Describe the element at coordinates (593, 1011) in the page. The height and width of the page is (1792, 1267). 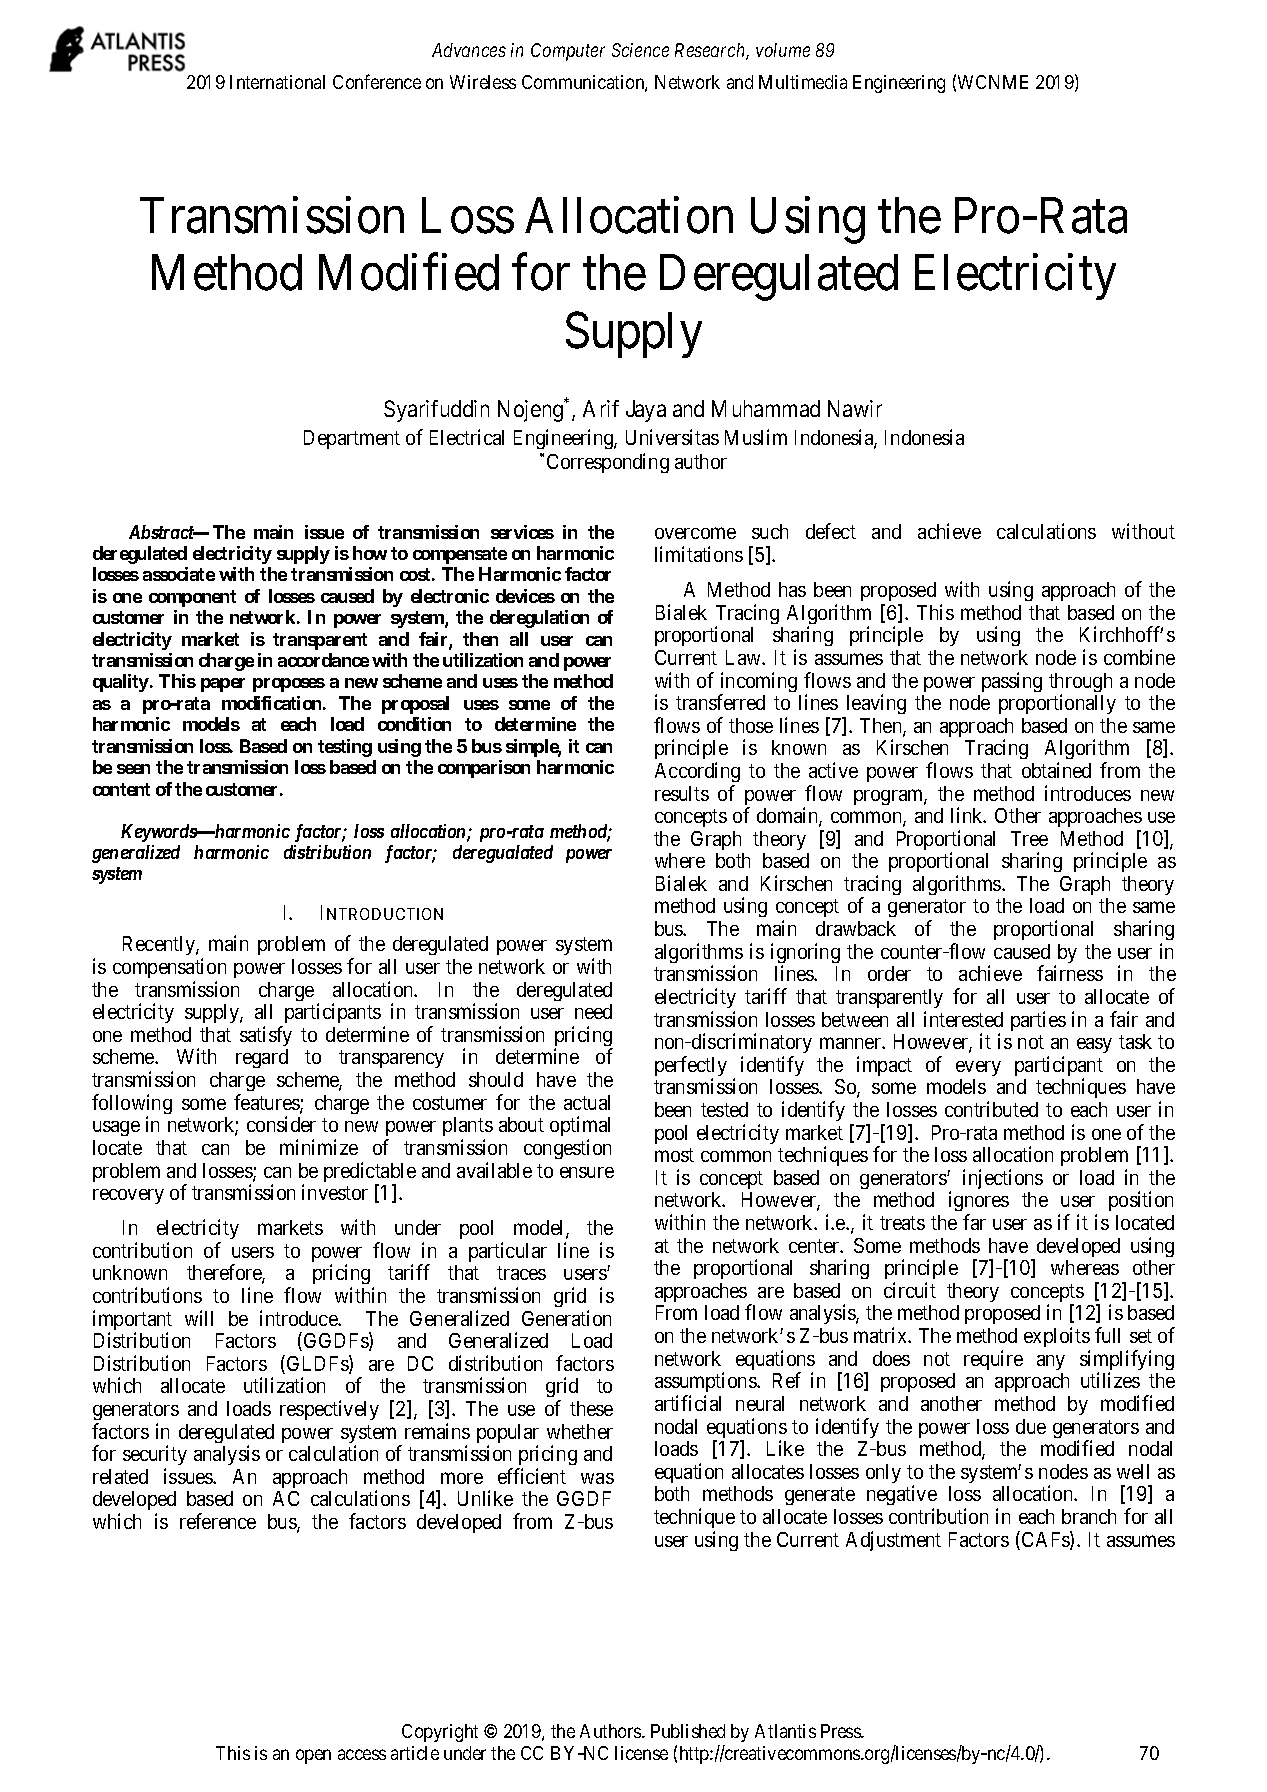
I see `need` at that location.
